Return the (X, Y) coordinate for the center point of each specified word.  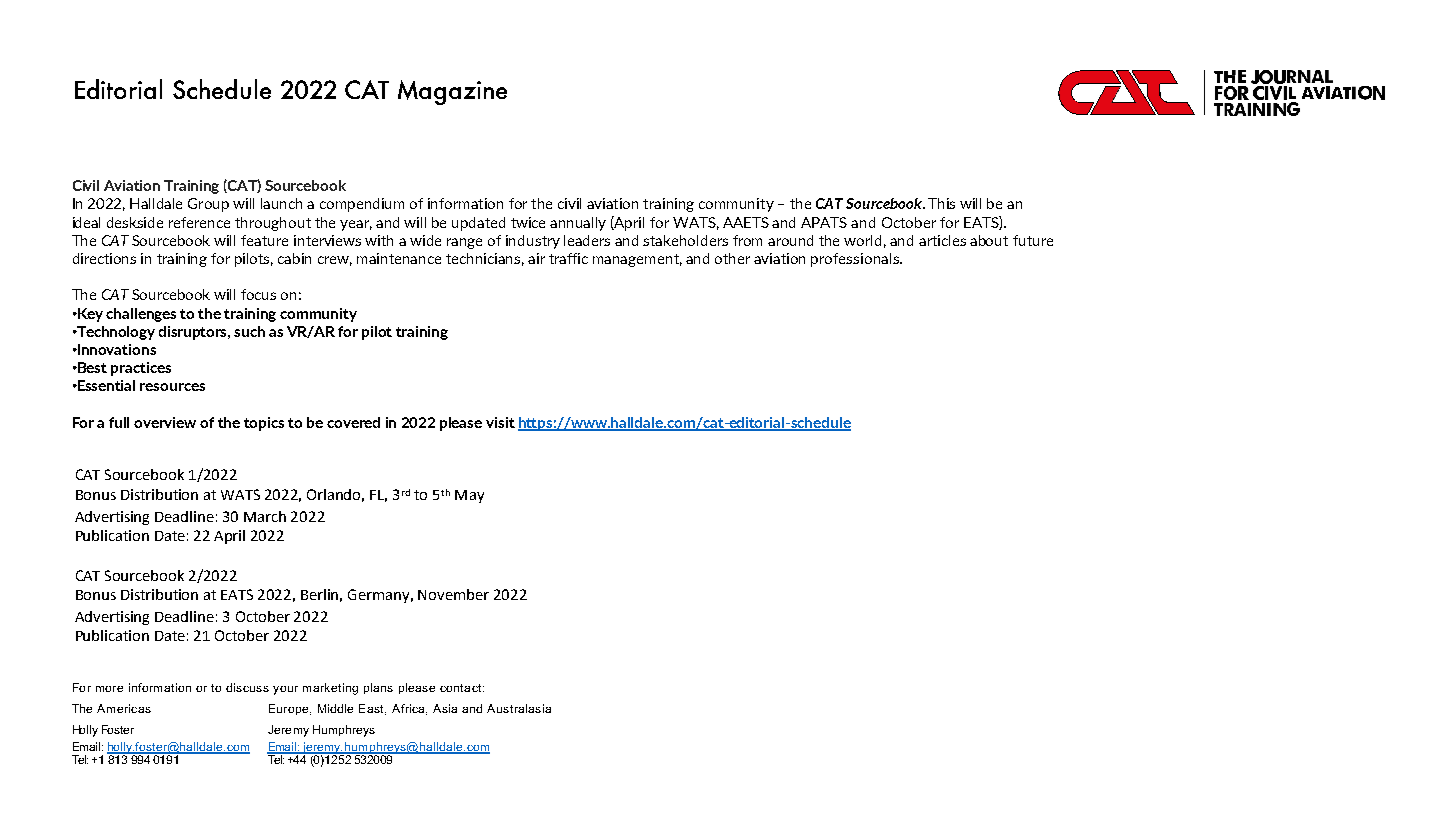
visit (500, 422)
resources (172, 387)
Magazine (452, 92)
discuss (247, 687)
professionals (856, 260)
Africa (409, 709)
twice (528, 222)
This (941, 203)
